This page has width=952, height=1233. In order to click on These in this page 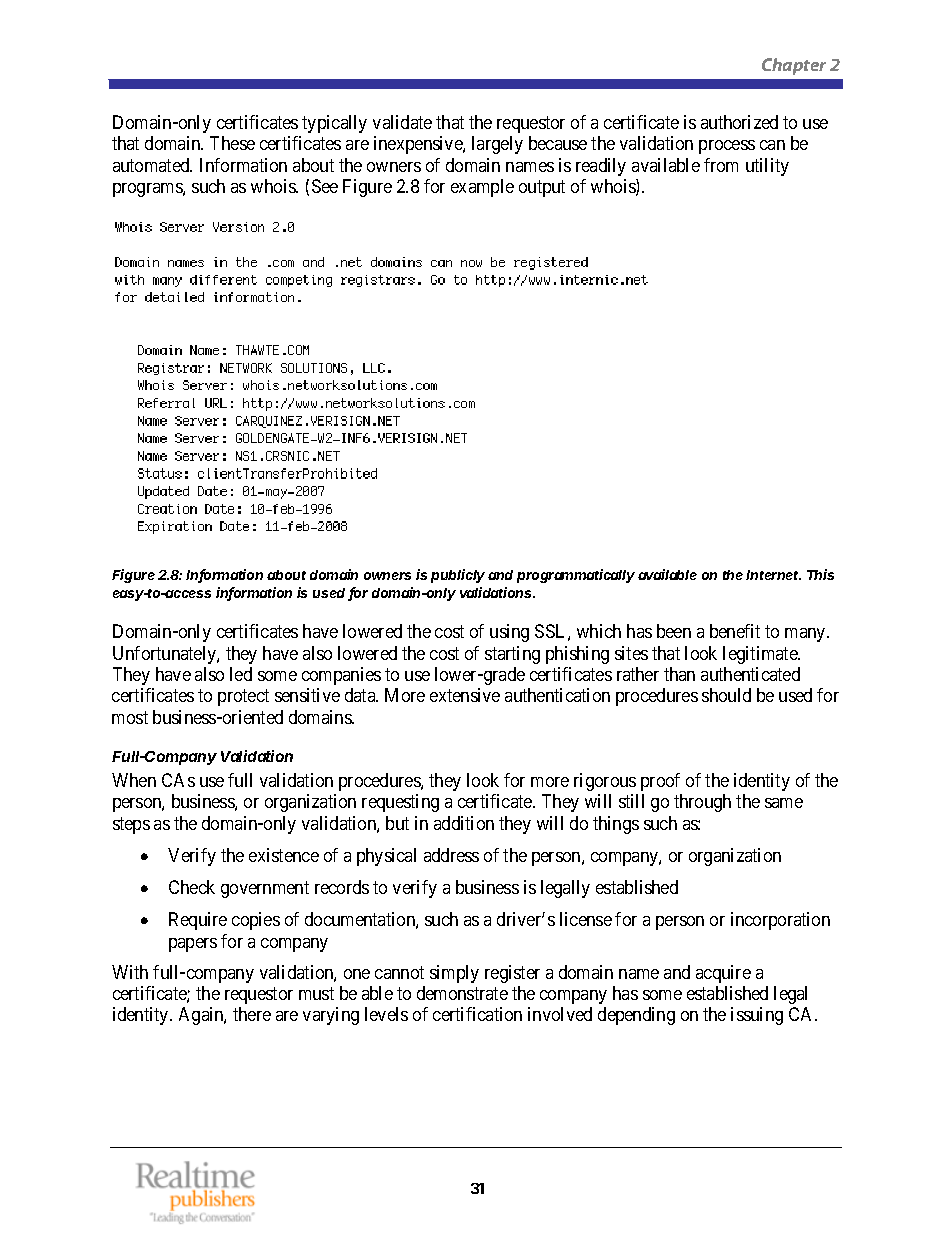, I will do `click(232, 143)`.
